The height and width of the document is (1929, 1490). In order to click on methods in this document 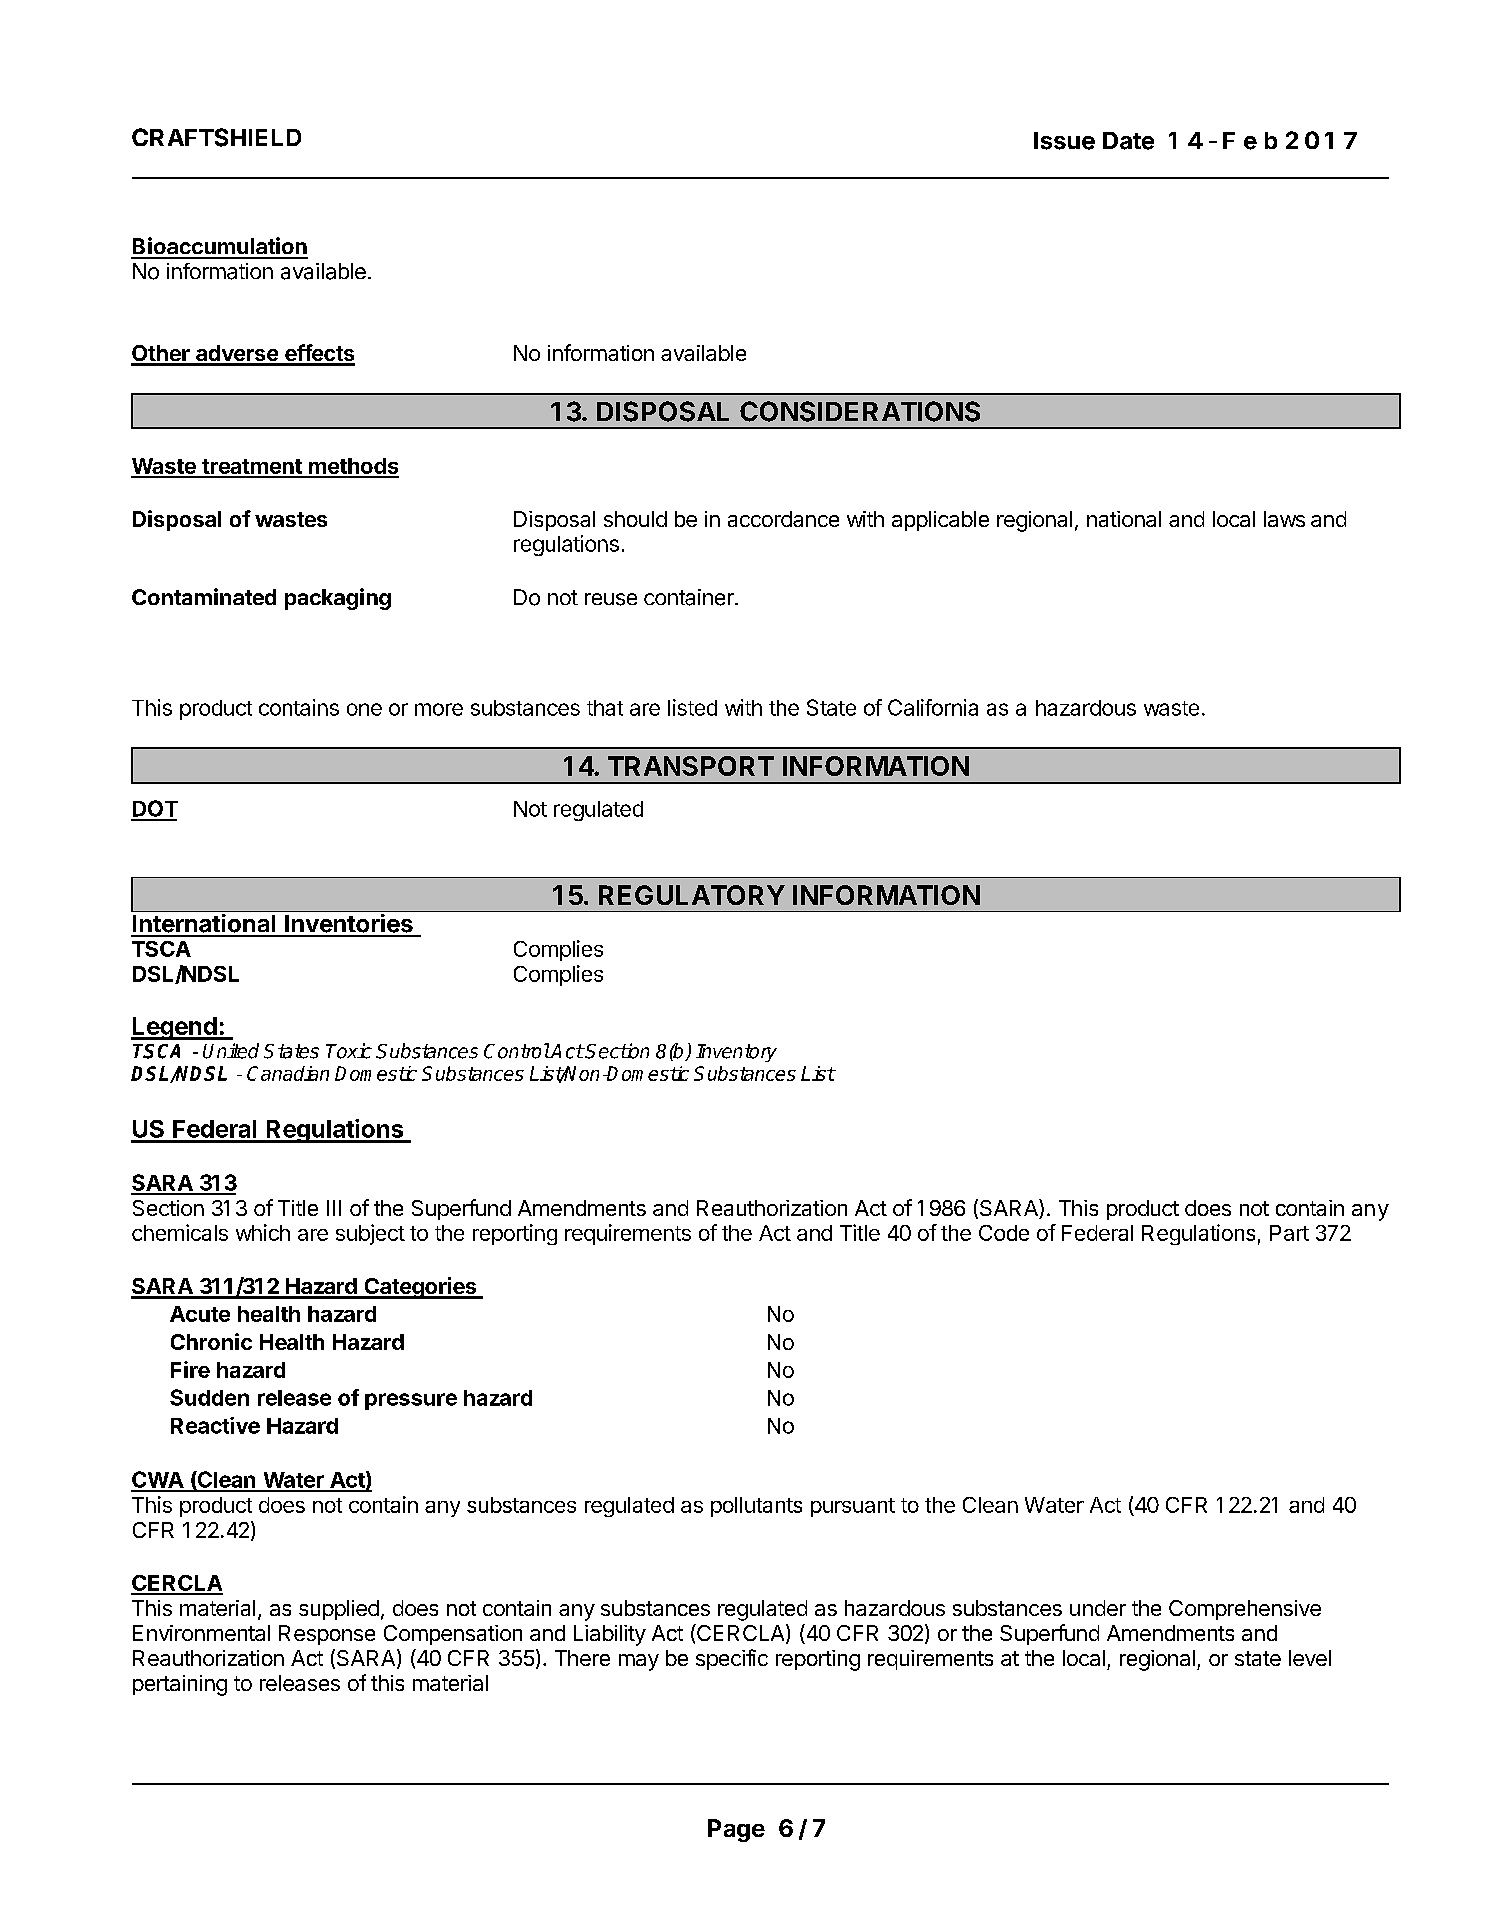, I will do `click(353, 467)`.
